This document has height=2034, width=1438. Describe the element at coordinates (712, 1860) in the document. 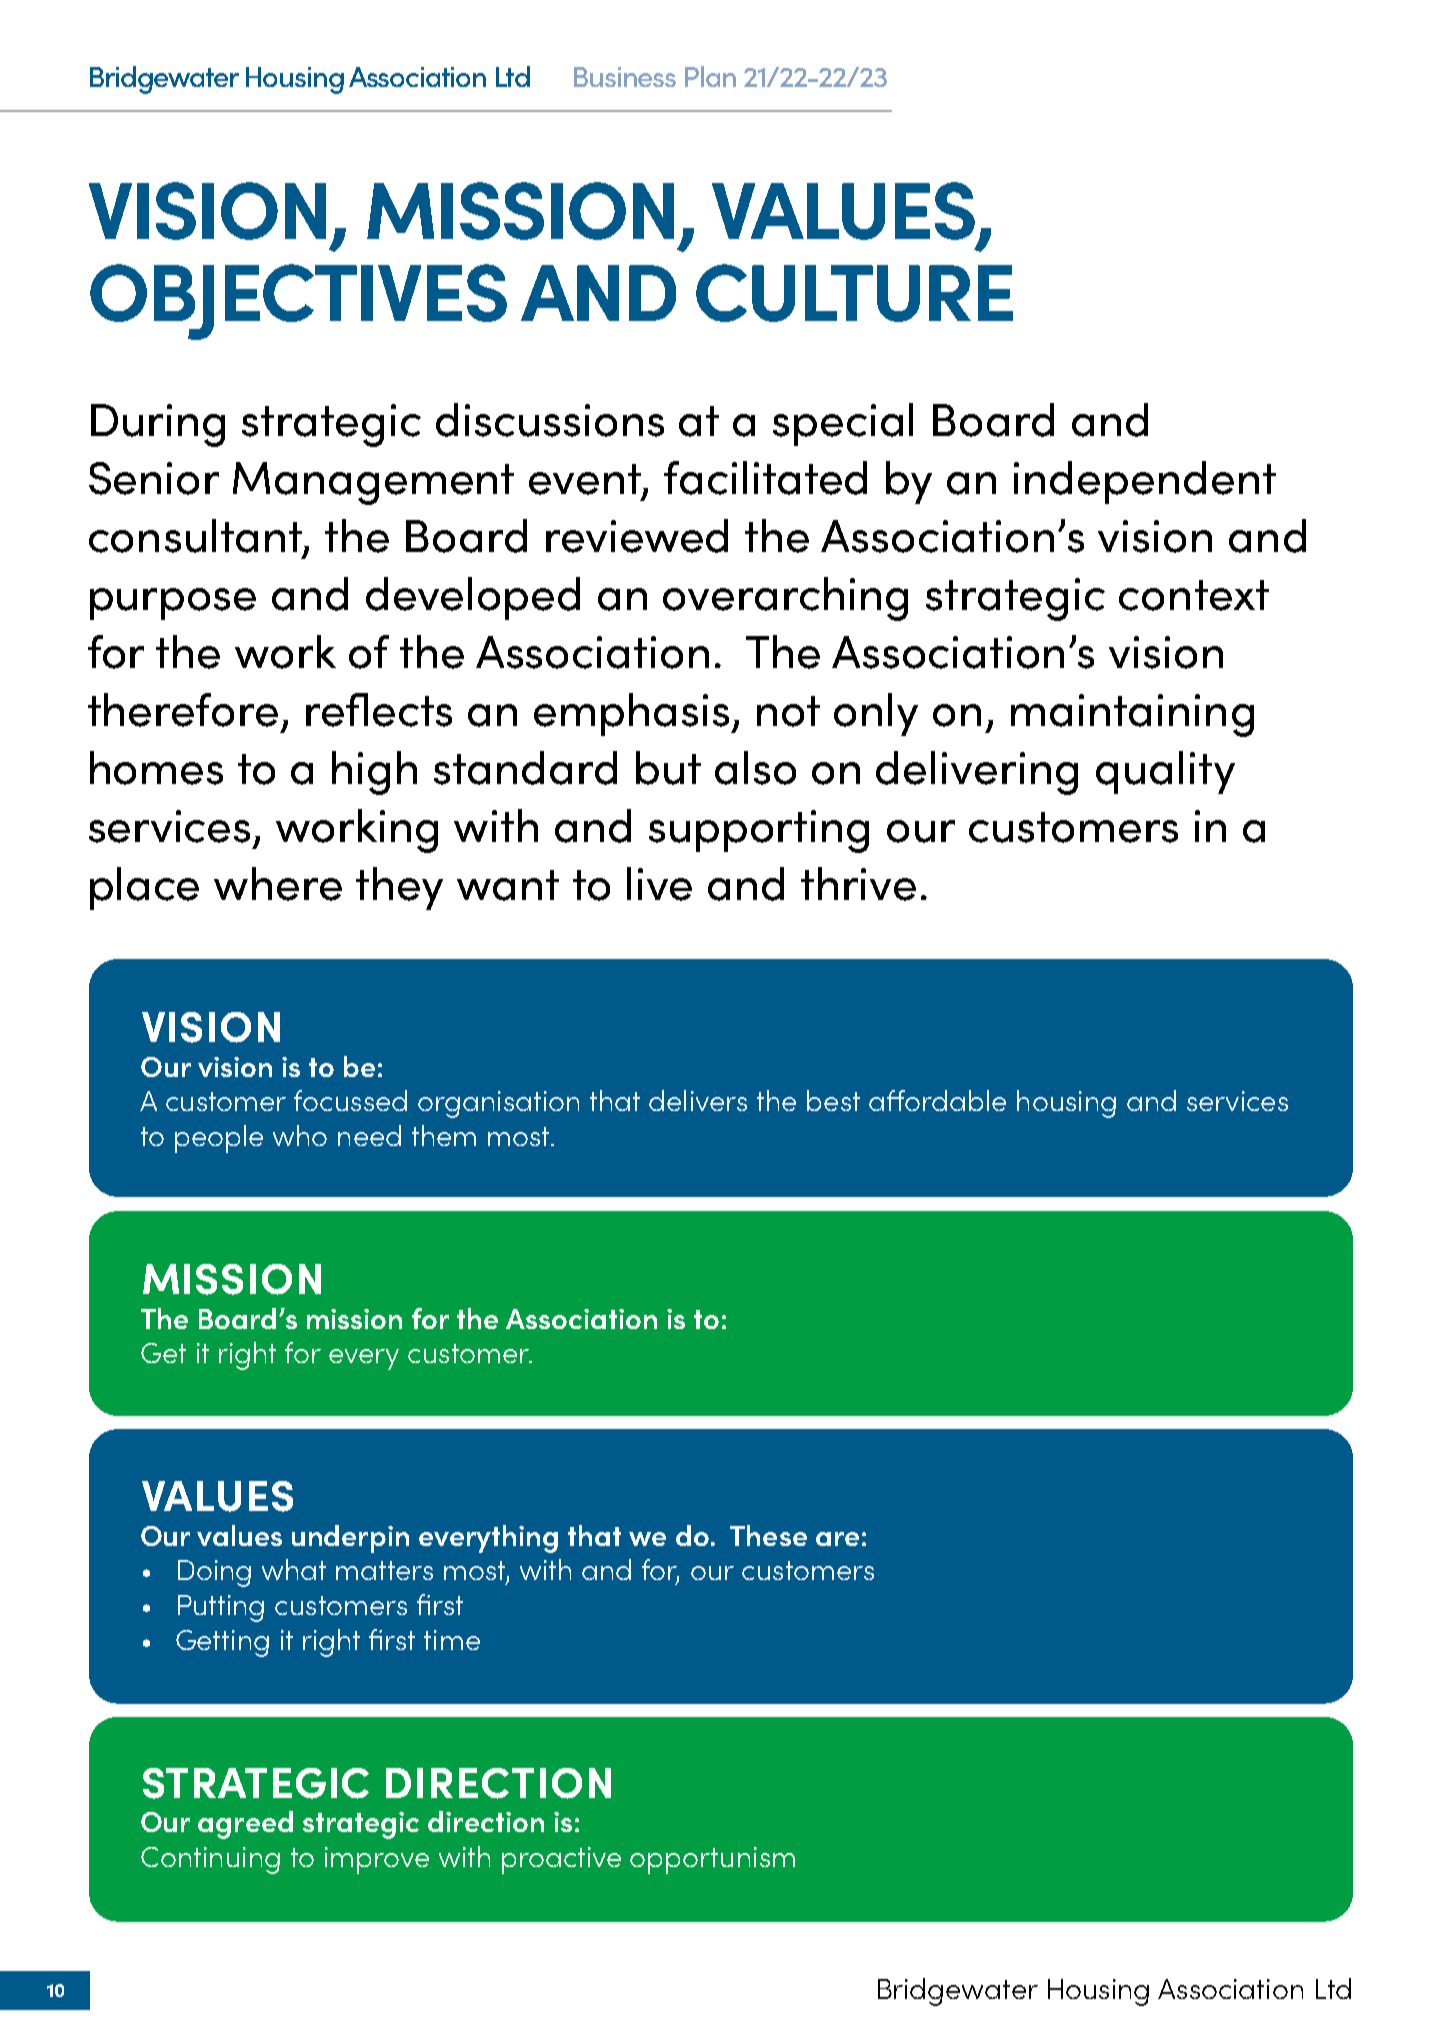

I see `opportunism` at that location.
